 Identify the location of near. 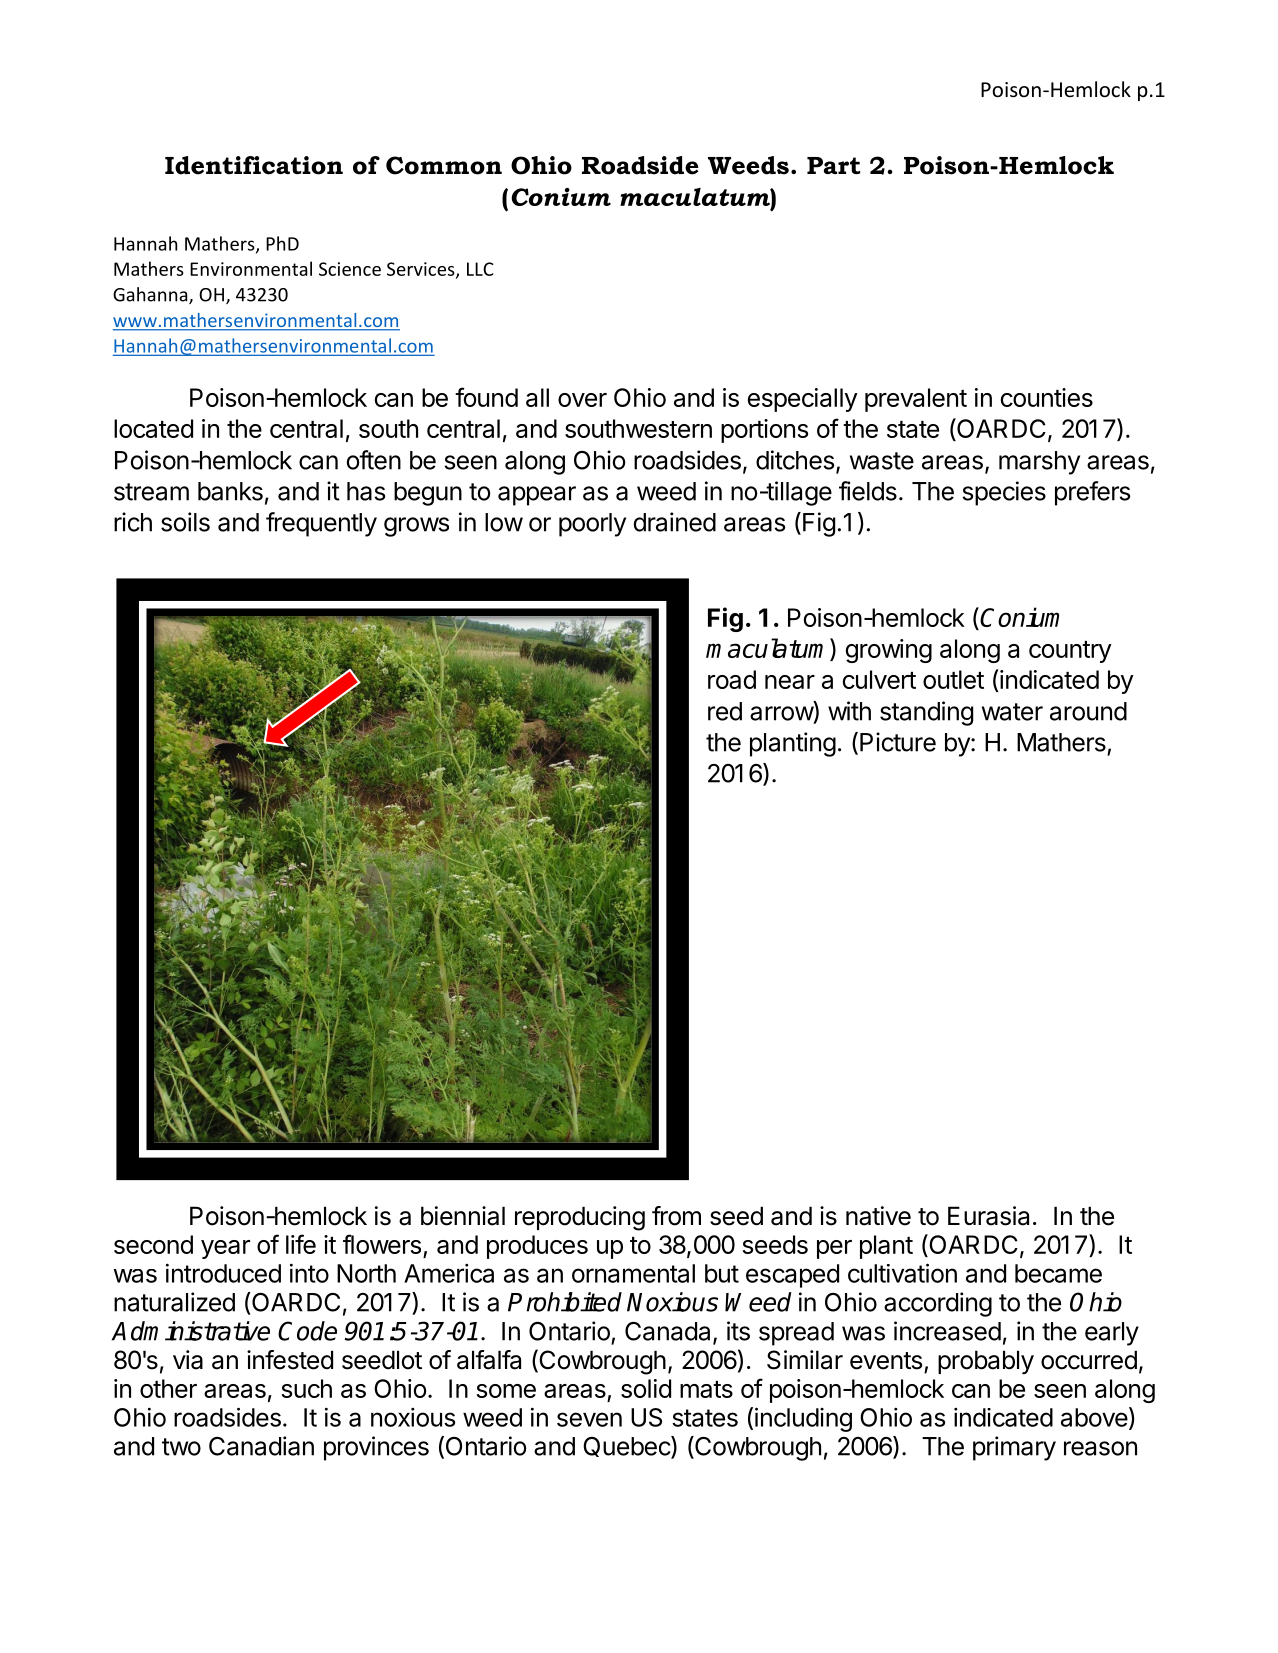
(790, 682).
